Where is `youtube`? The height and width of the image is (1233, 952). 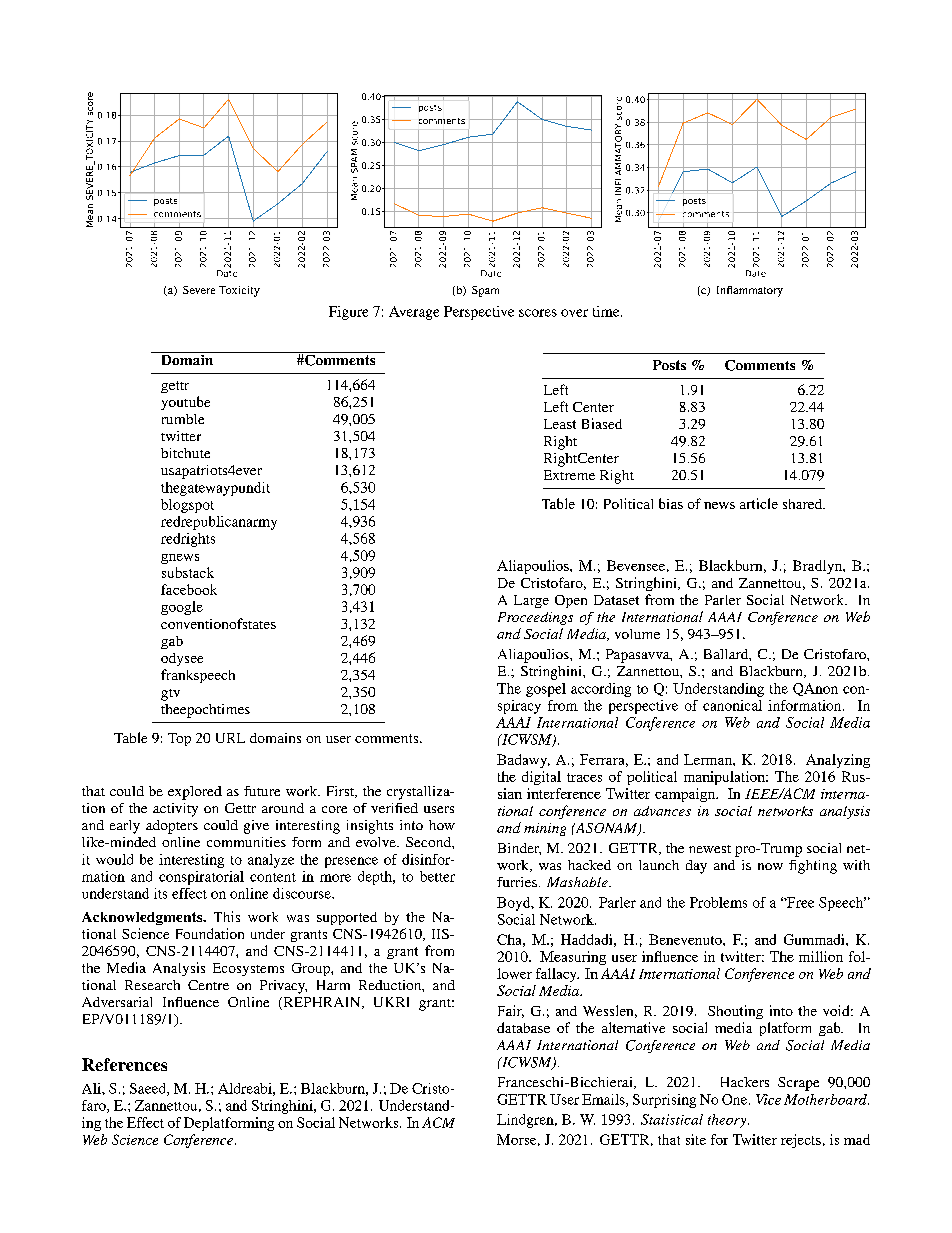 youtube is located at coordinates (185, 403).
